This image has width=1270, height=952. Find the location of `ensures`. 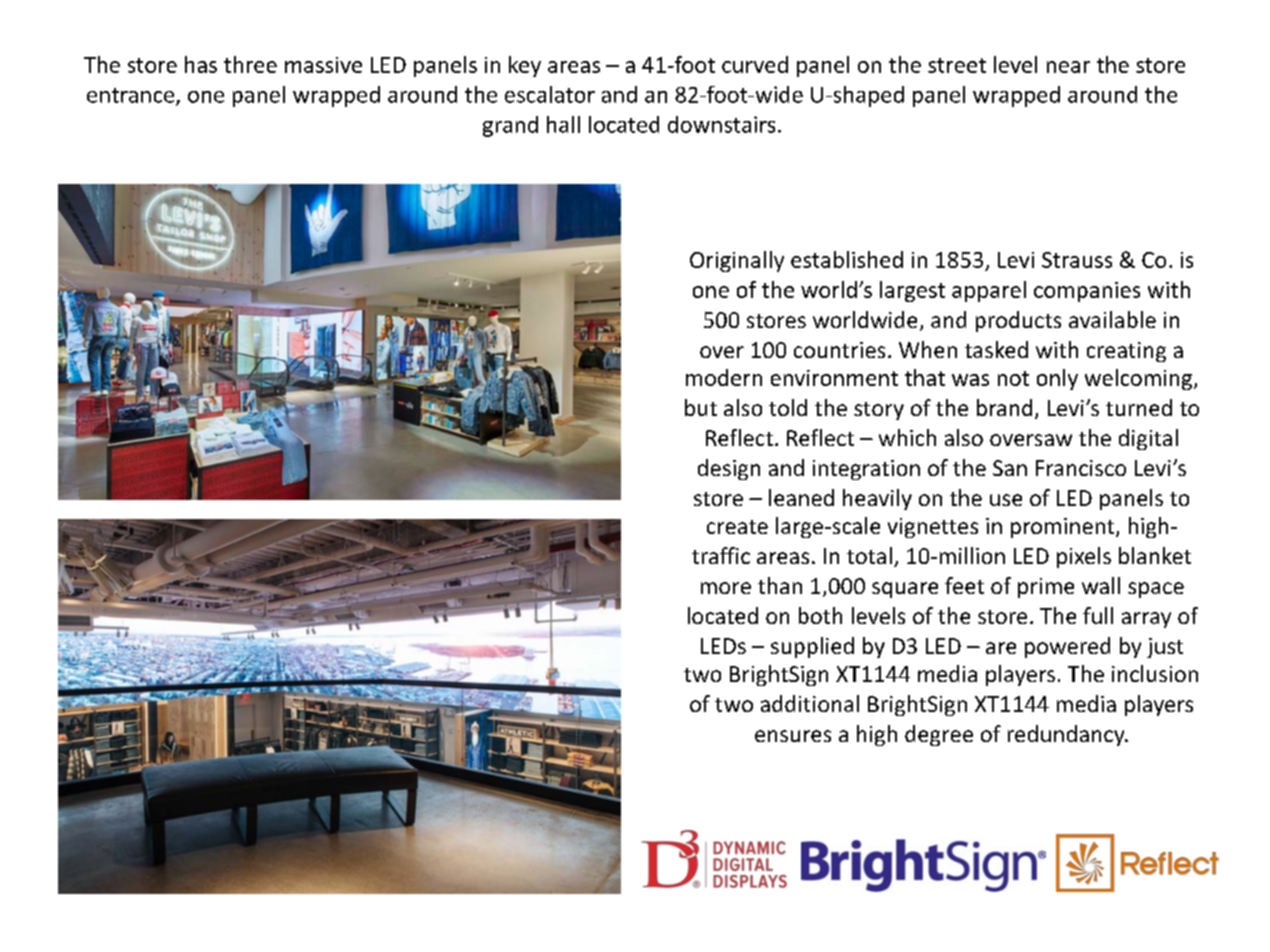

ensures is located at coordinates (793, 736).
